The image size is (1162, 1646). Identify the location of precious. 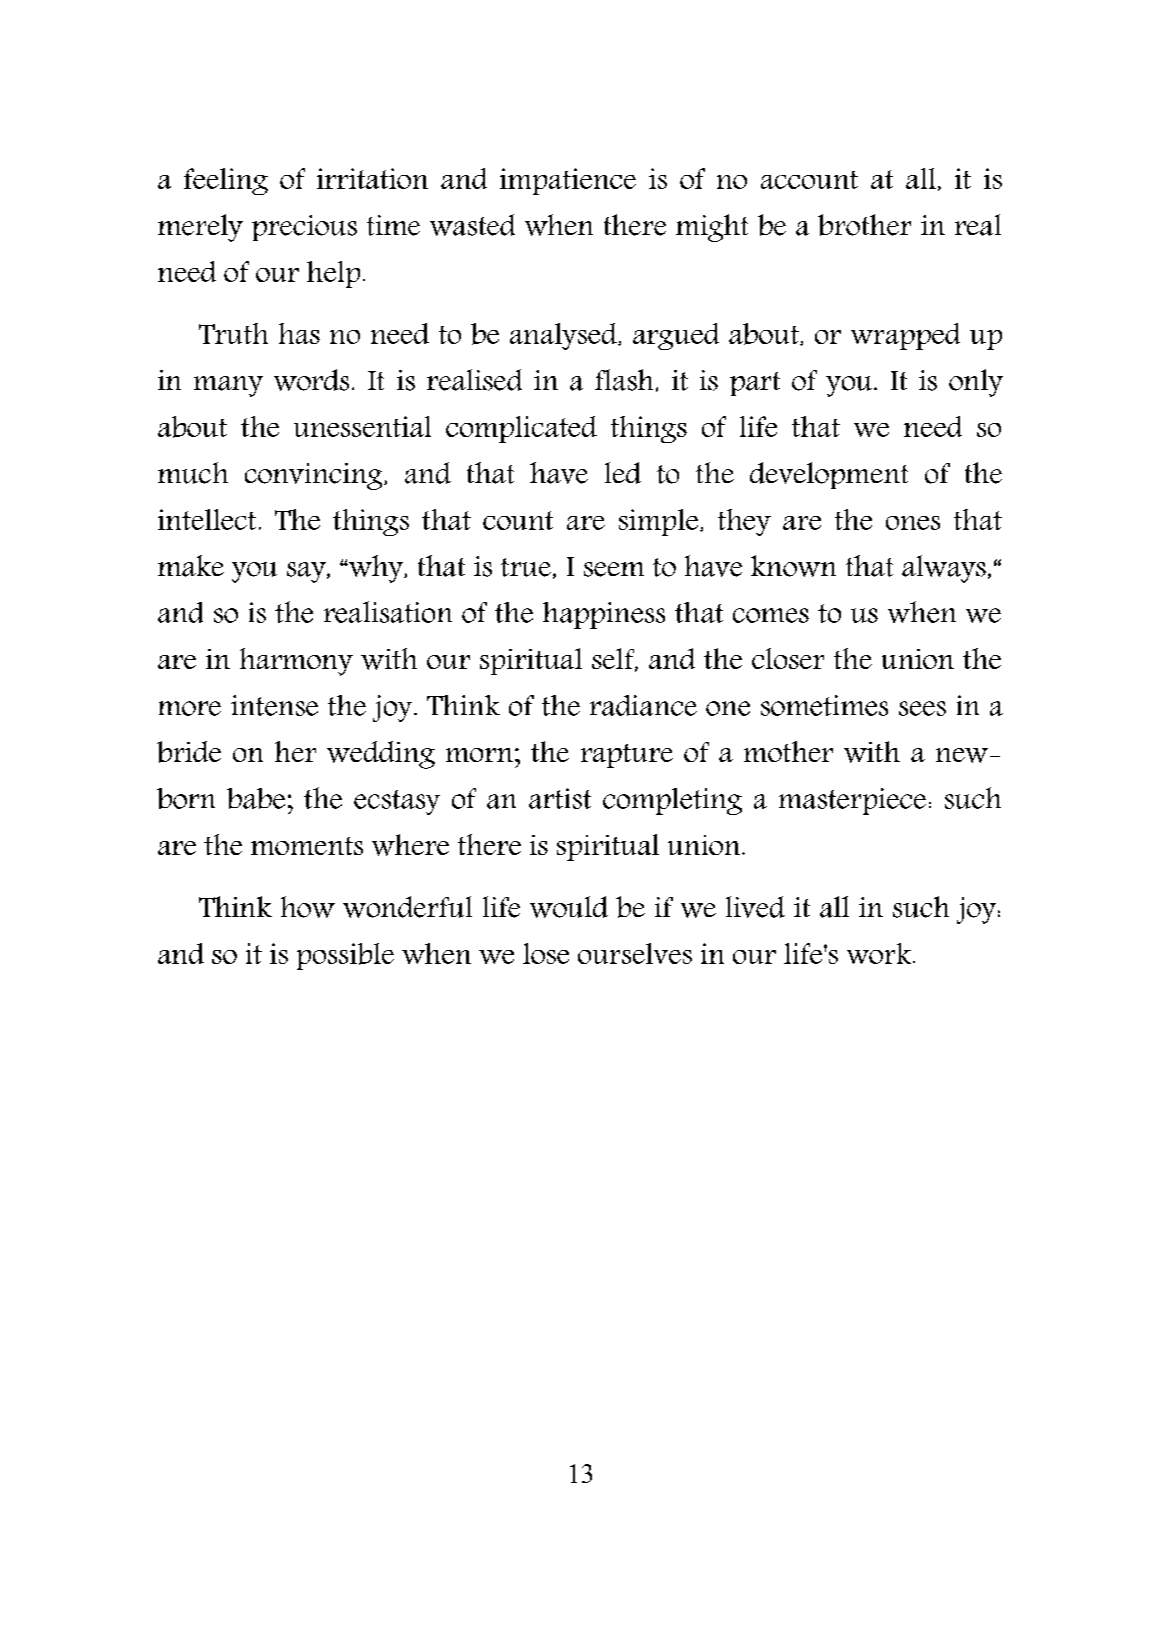
(304, 228).
